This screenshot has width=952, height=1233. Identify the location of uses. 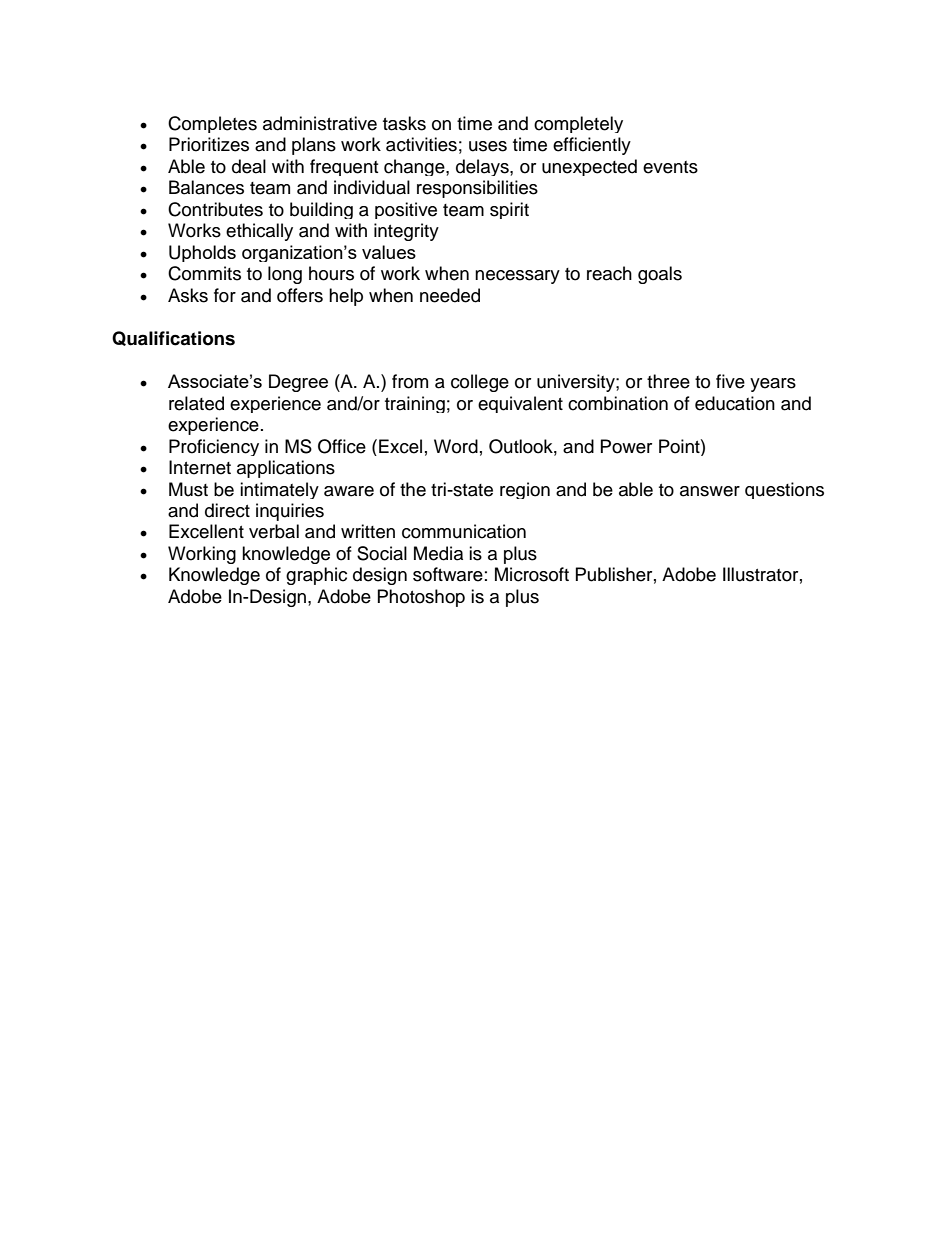
(488, 146).
